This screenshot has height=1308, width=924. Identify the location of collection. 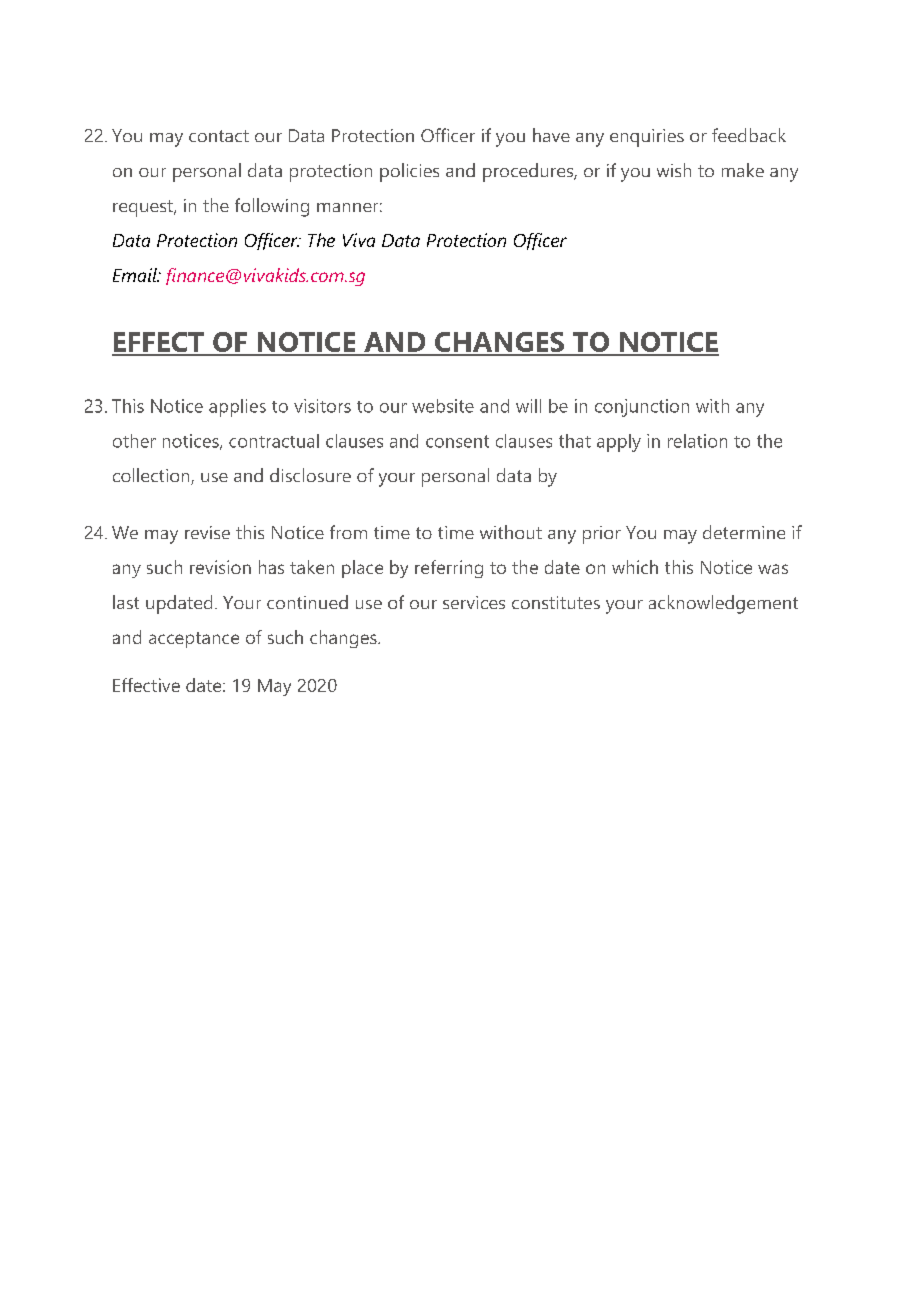
(152, 476).
